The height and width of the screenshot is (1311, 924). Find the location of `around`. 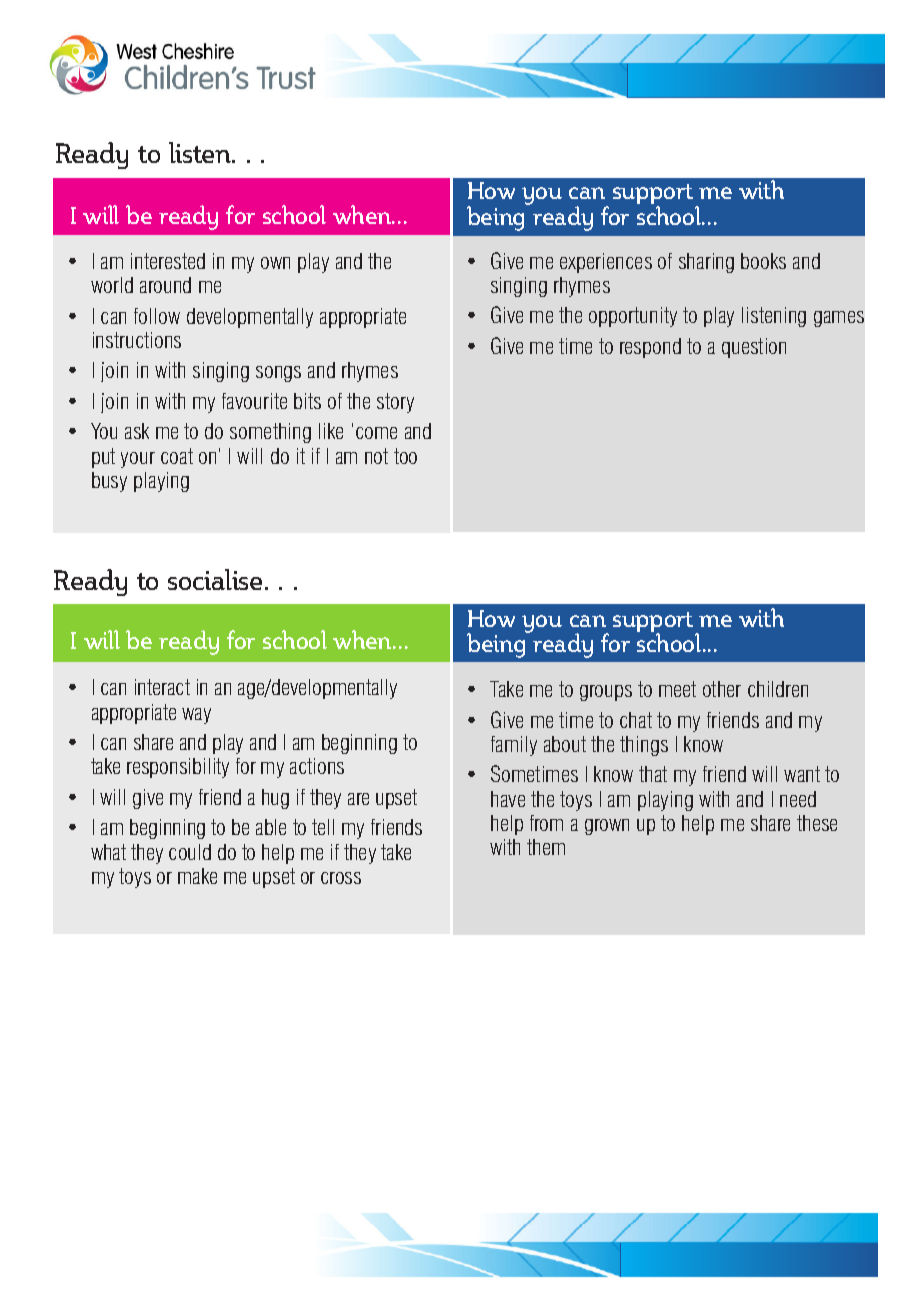

around is located at coordinates (165, 285).
